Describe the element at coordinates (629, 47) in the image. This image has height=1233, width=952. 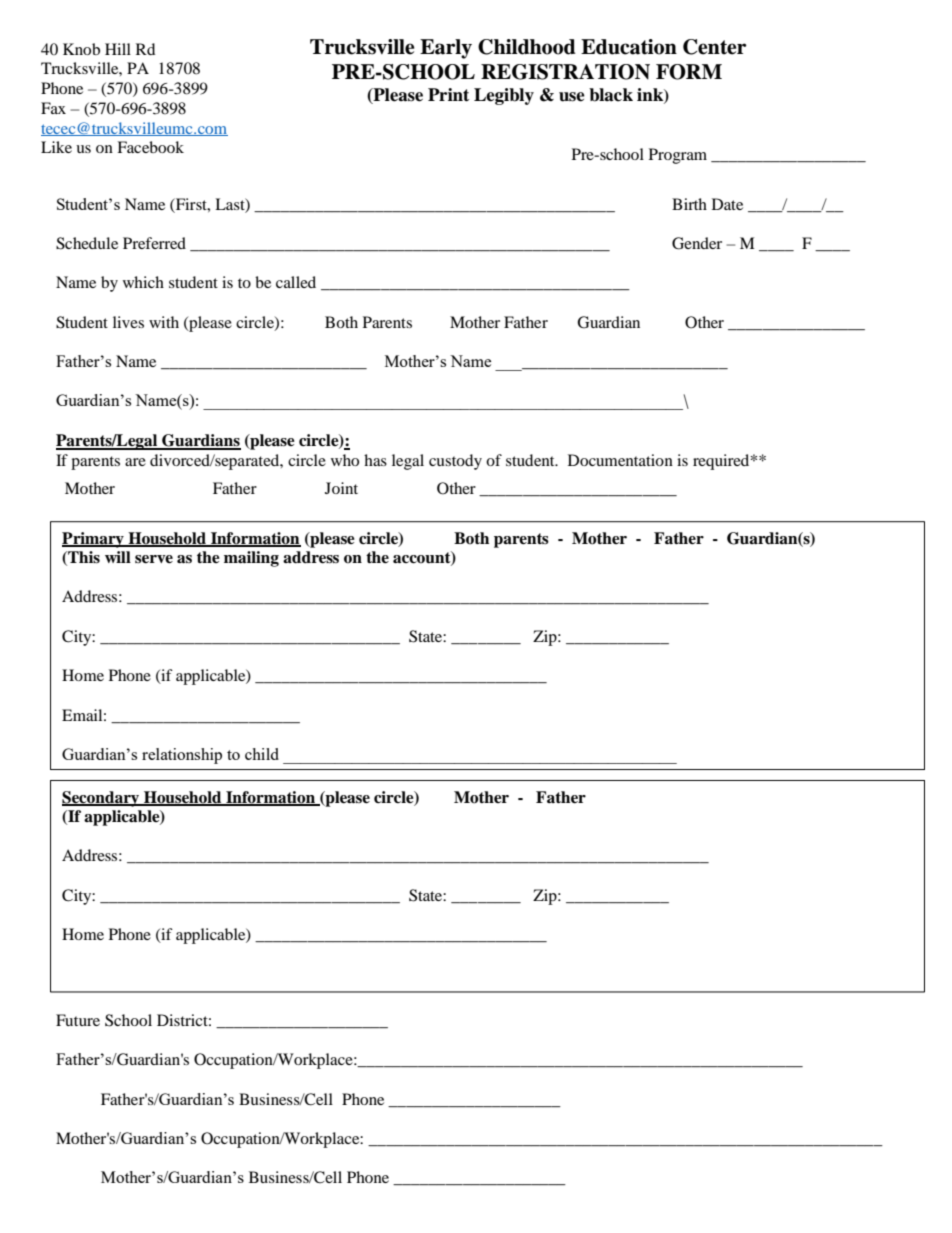
I see `Education` at that location.
